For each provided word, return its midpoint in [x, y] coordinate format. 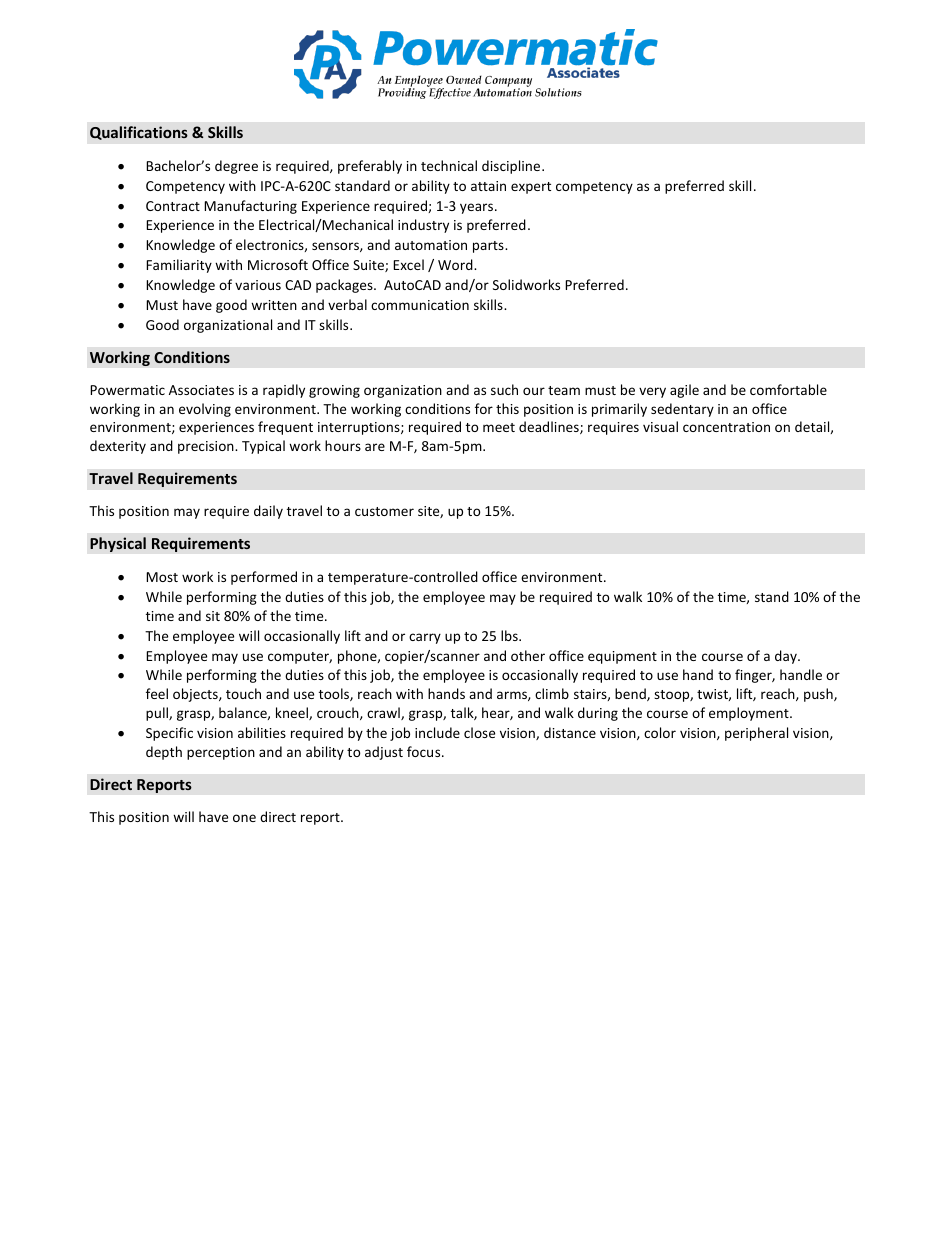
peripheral [756, 734]
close [479, 732]
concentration [726, 427]
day [787, 657]
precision [207, 447]
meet [499, 427]
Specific [169, 734]
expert [531, 188]
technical [449, 165]
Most [162, 577]
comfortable [788, 389]
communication [420, 305]
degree [236, 167]
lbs [510, 635]
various [258, 285]
